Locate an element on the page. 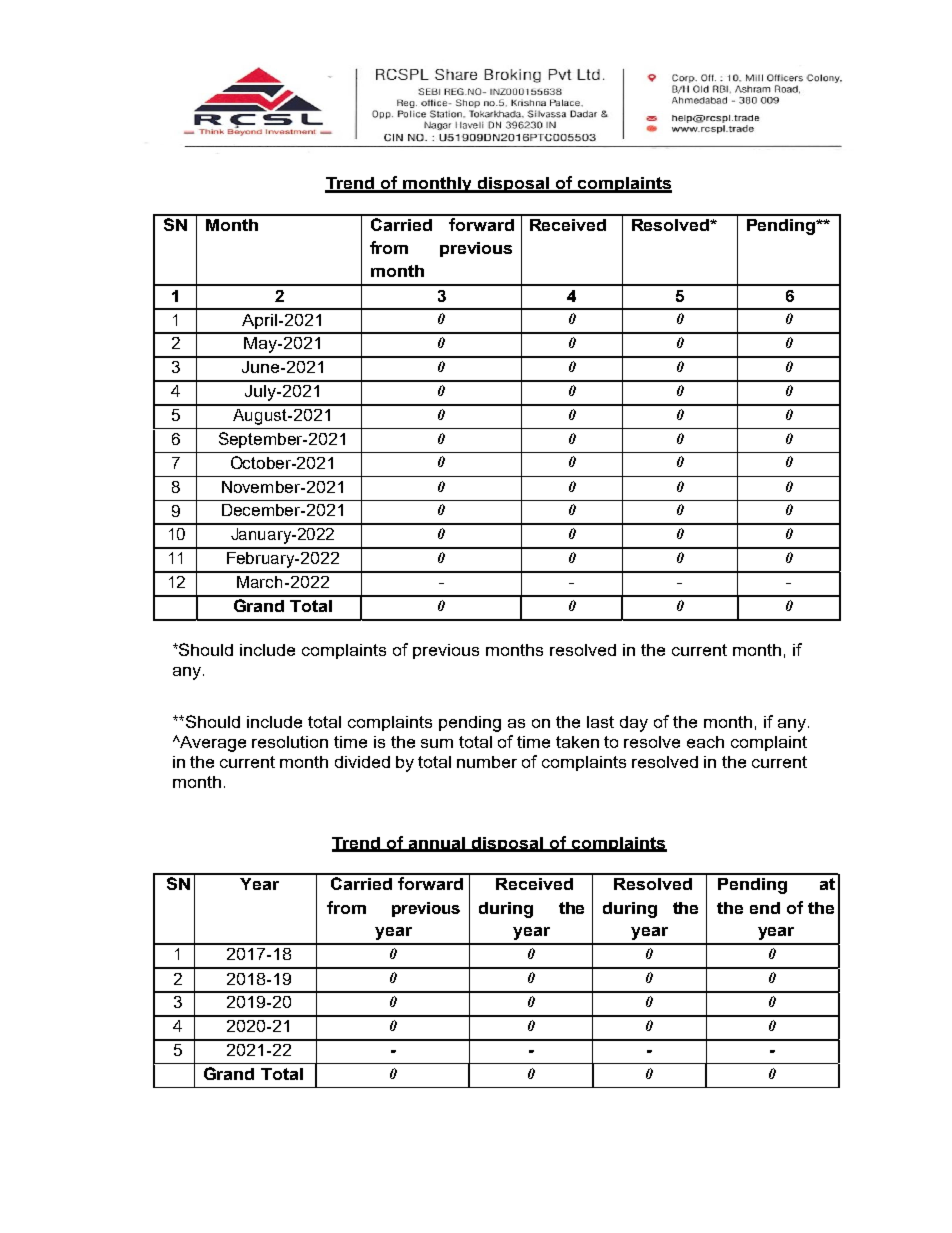 This document has height=1233, width=952. number is located at coordinates (487, 762).
